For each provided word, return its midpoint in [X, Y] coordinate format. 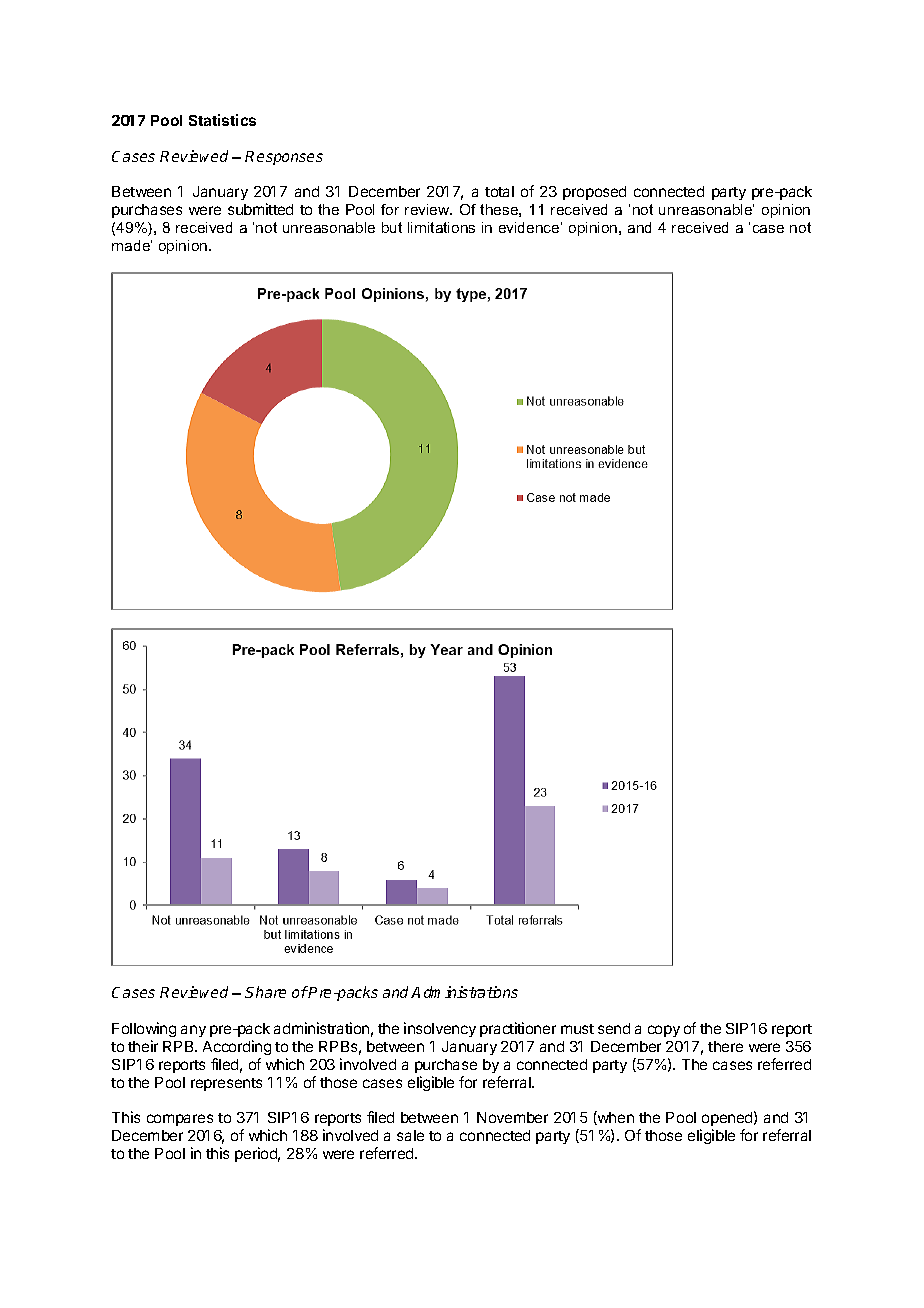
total [499, 191]
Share [265, 992]
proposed [594, 193]
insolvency [440, 1029]
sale [410, 1135]
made [132, 245]
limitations [441, 227]
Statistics [222, 120]
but [392, 227]
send [614, 1028]
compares [180, 1120]
